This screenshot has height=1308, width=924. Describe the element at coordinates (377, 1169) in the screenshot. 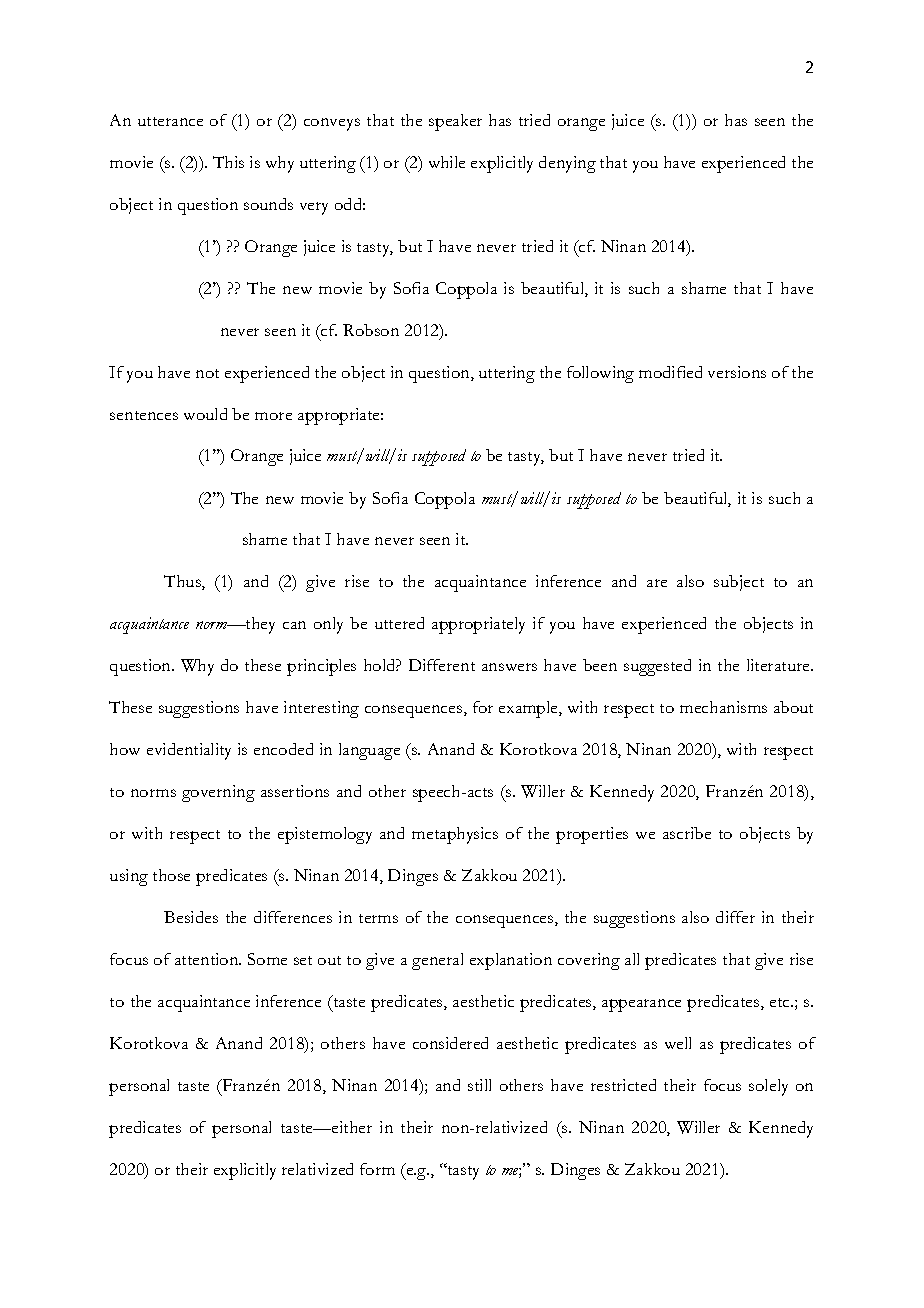

I see `form` at that location.
